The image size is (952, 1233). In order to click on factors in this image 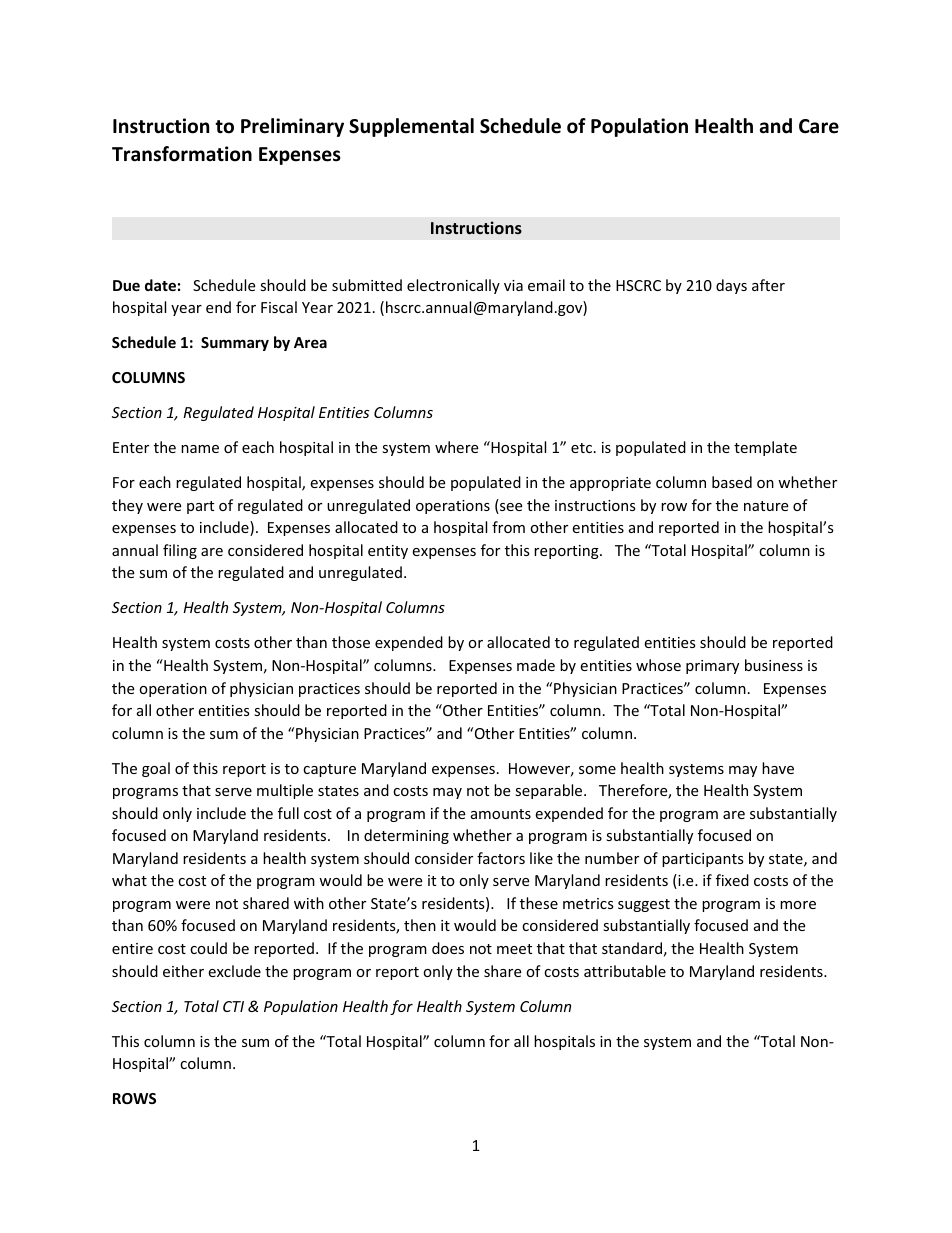, I will do `click(501, 858)`.
